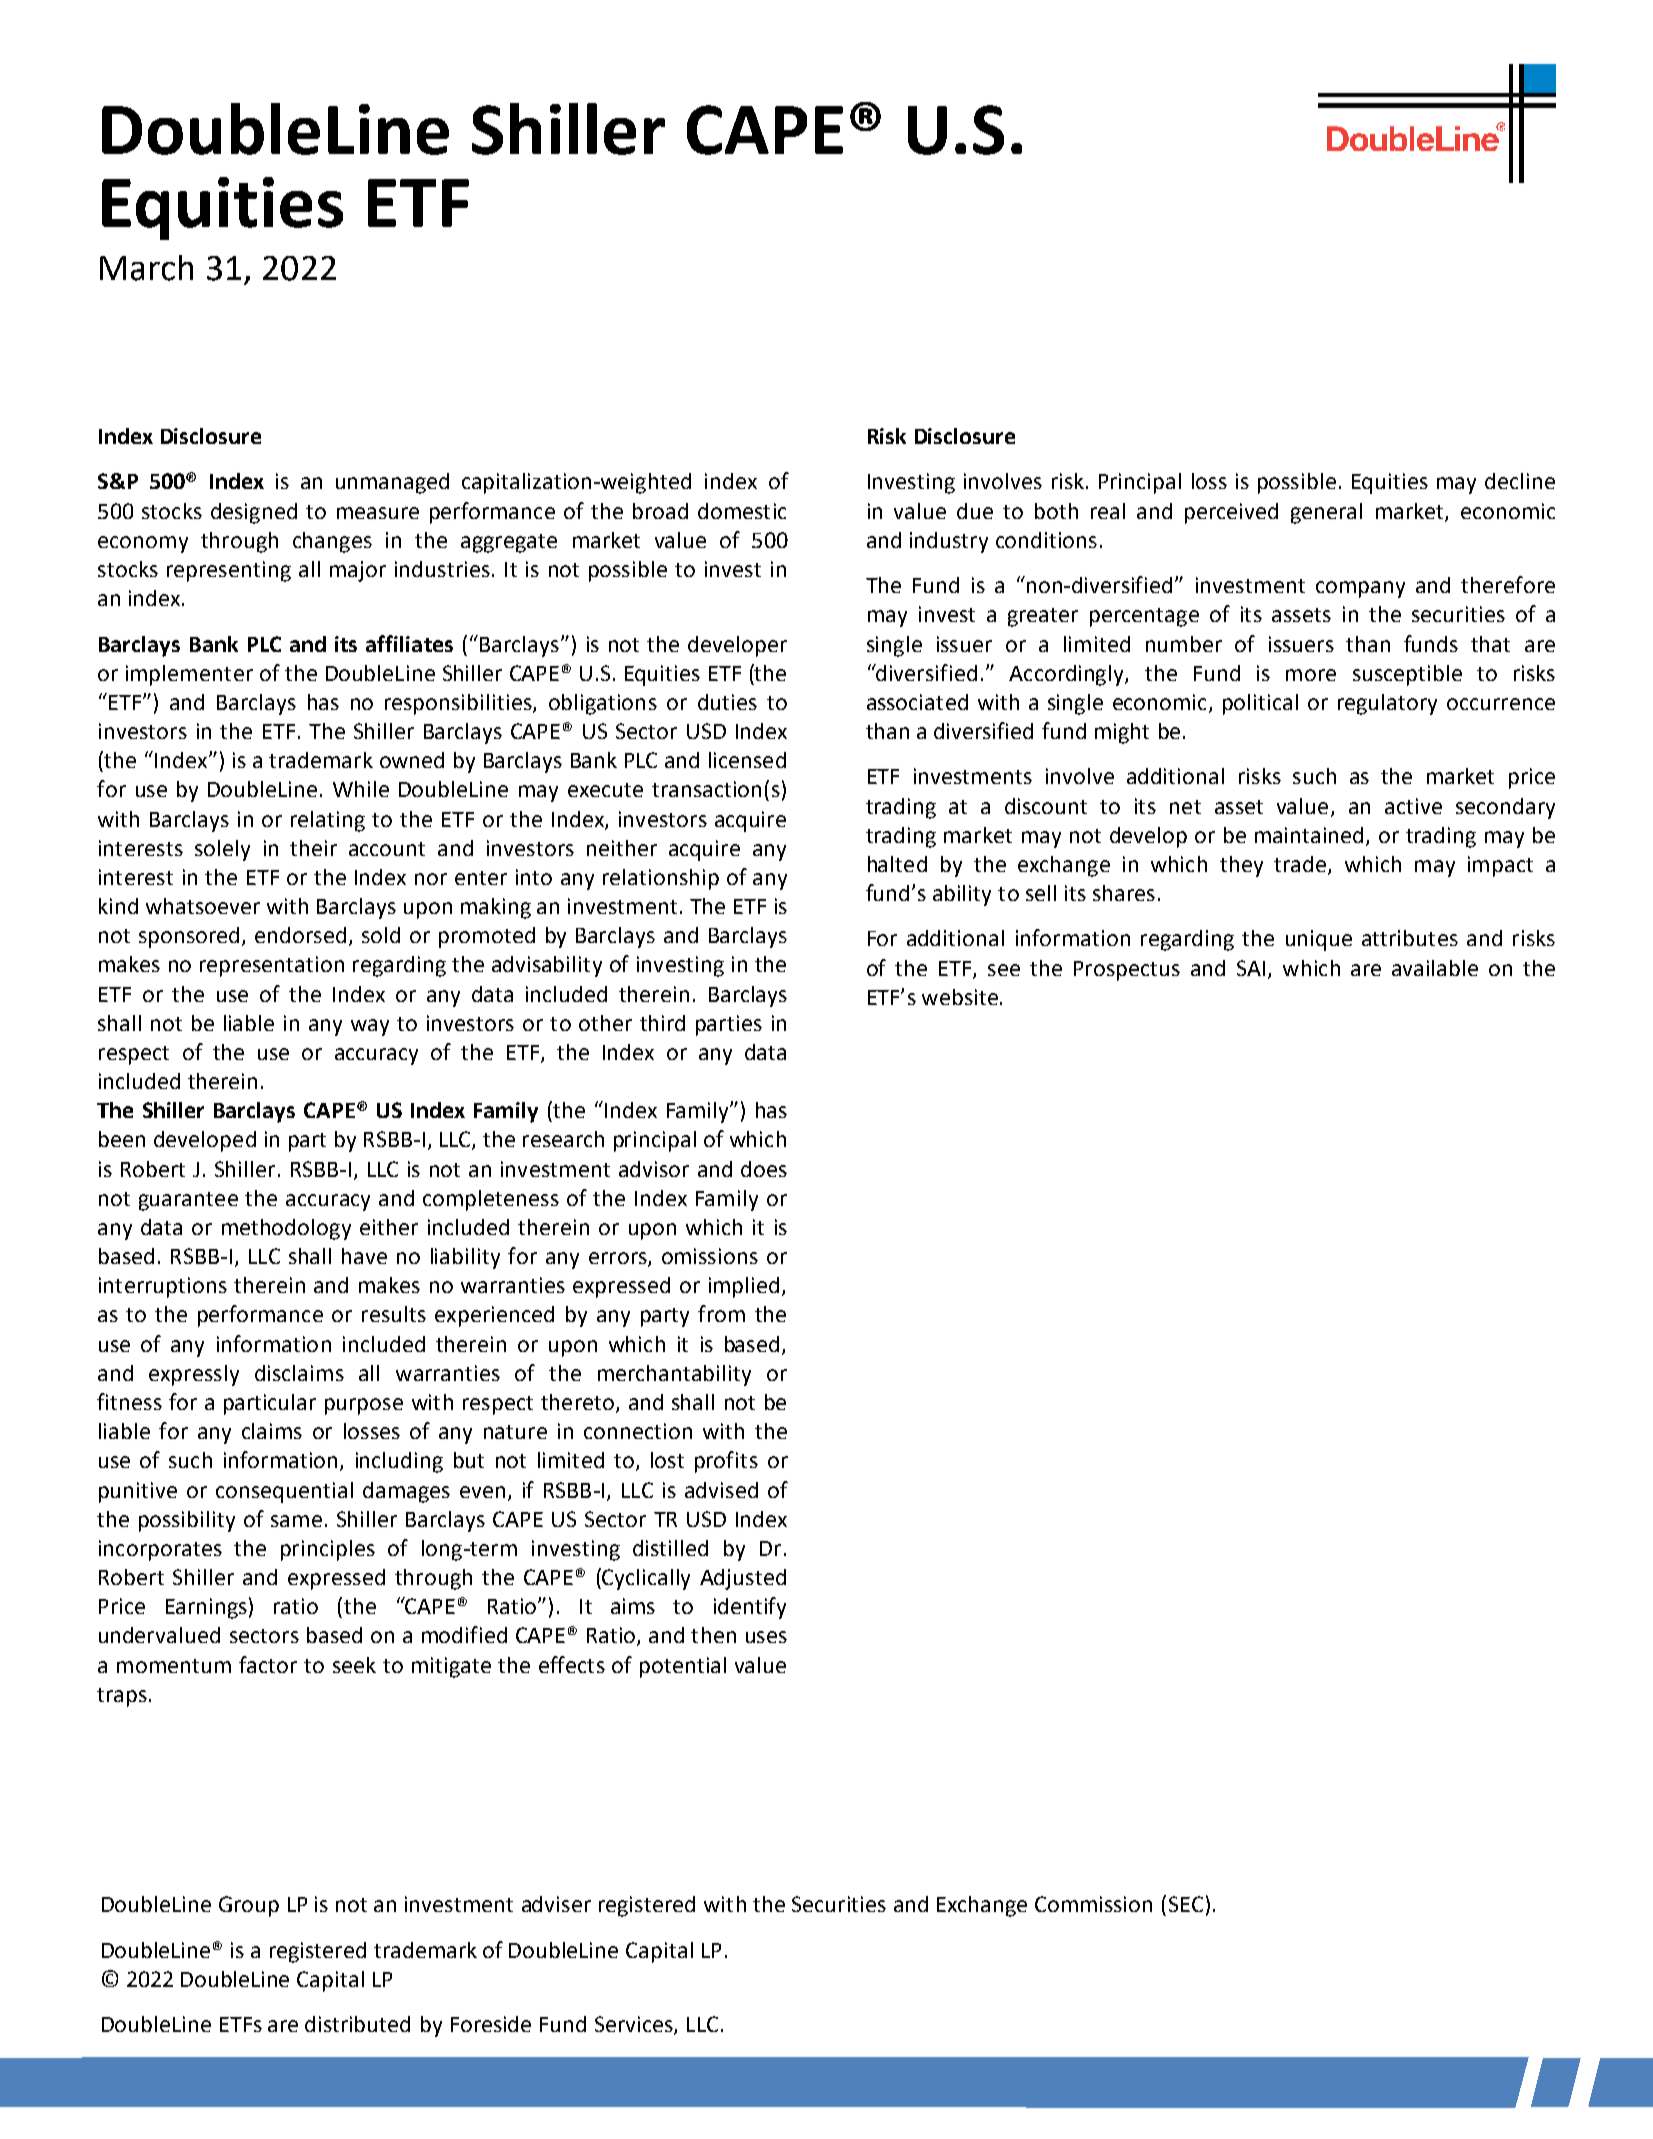 This document has height=2139, width=1653. Describe the element at coordinates (146, 268) in the document. I see `March` at that location.
